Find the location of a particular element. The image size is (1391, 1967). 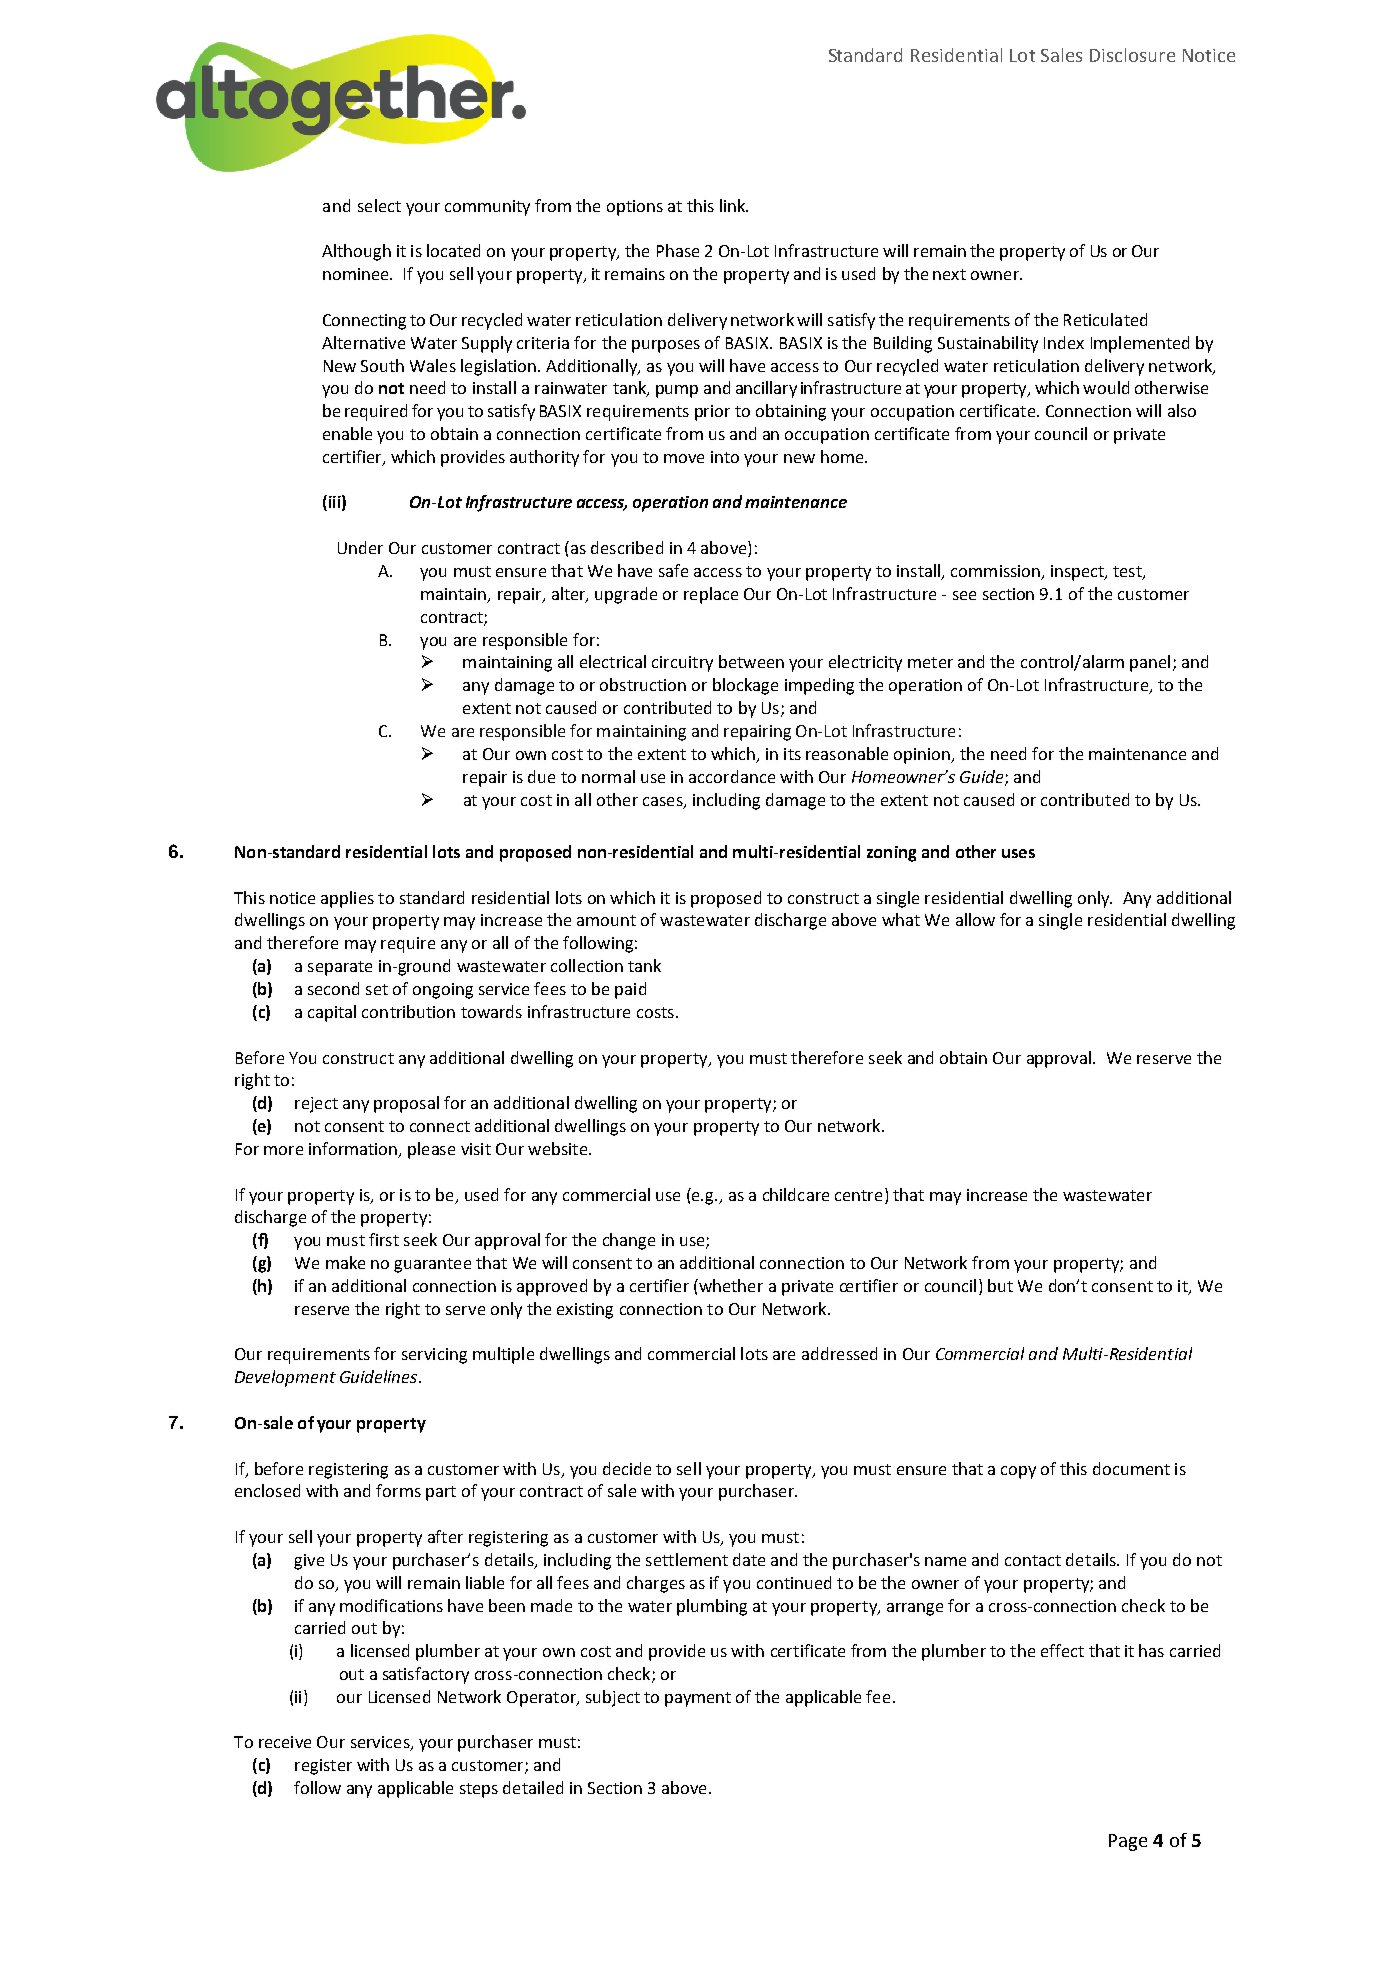

link is located at coordinates (733, 205).
